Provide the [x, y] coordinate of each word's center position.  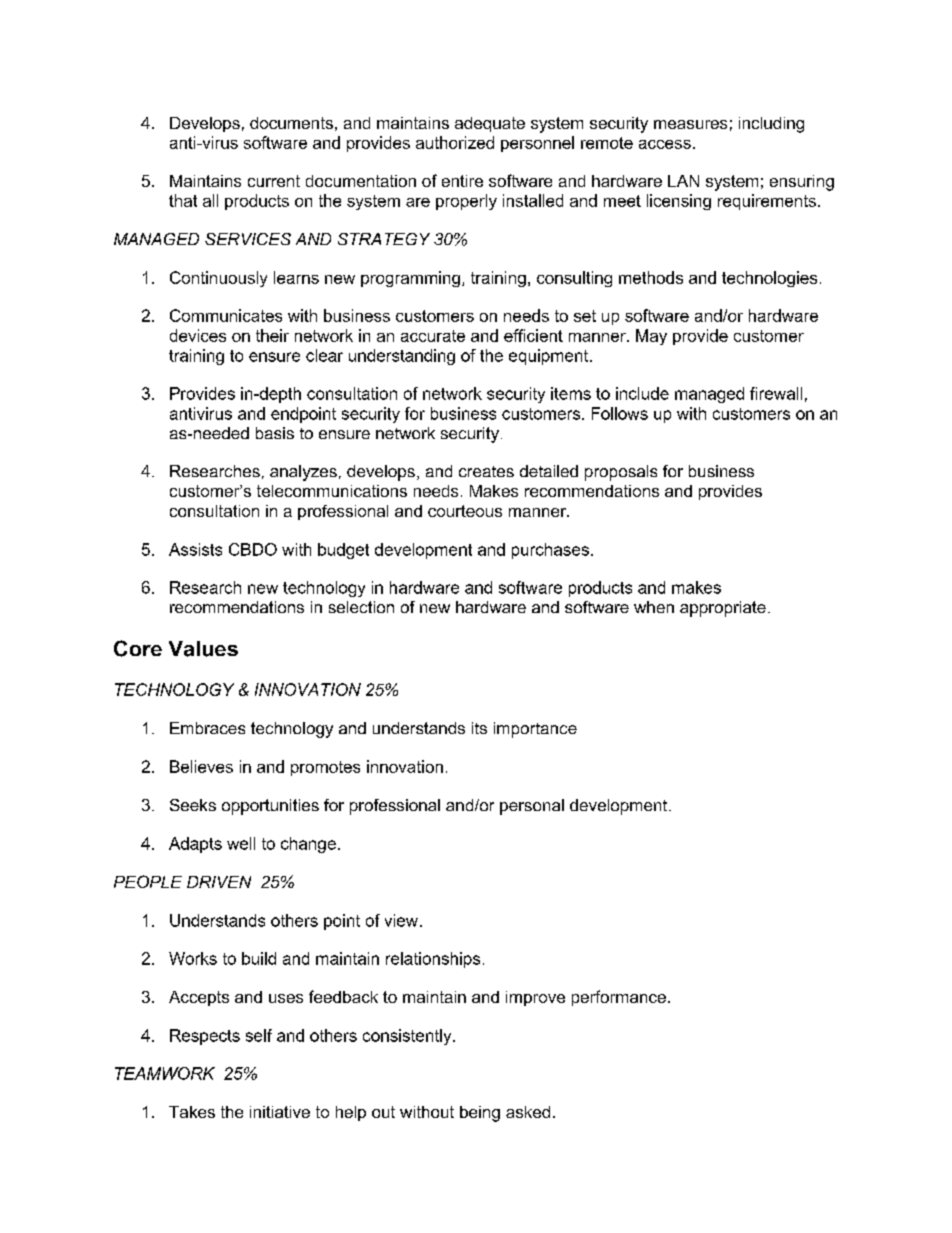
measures [690, 124]
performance [619, 998]
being [480, 1114]
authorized [455, 142]
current [274, 181]
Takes [192, 1112]
